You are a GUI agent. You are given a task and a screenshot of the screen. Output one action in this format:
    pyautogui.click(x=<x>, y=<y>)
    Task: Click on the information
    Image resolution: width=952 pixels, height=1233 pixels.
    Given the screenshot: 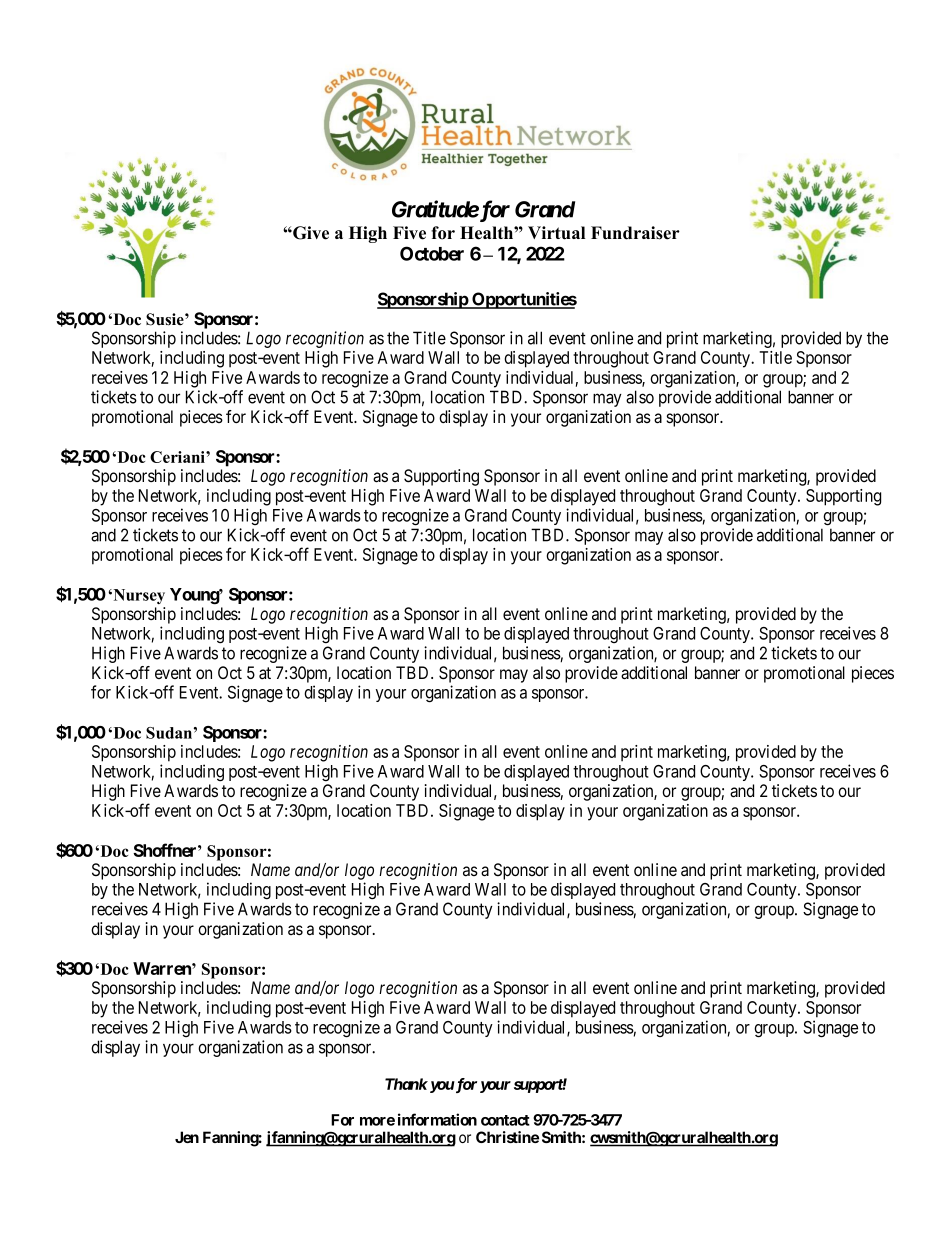 What is the action you would take?
    pyautogui.click(x=437, y=1119)
